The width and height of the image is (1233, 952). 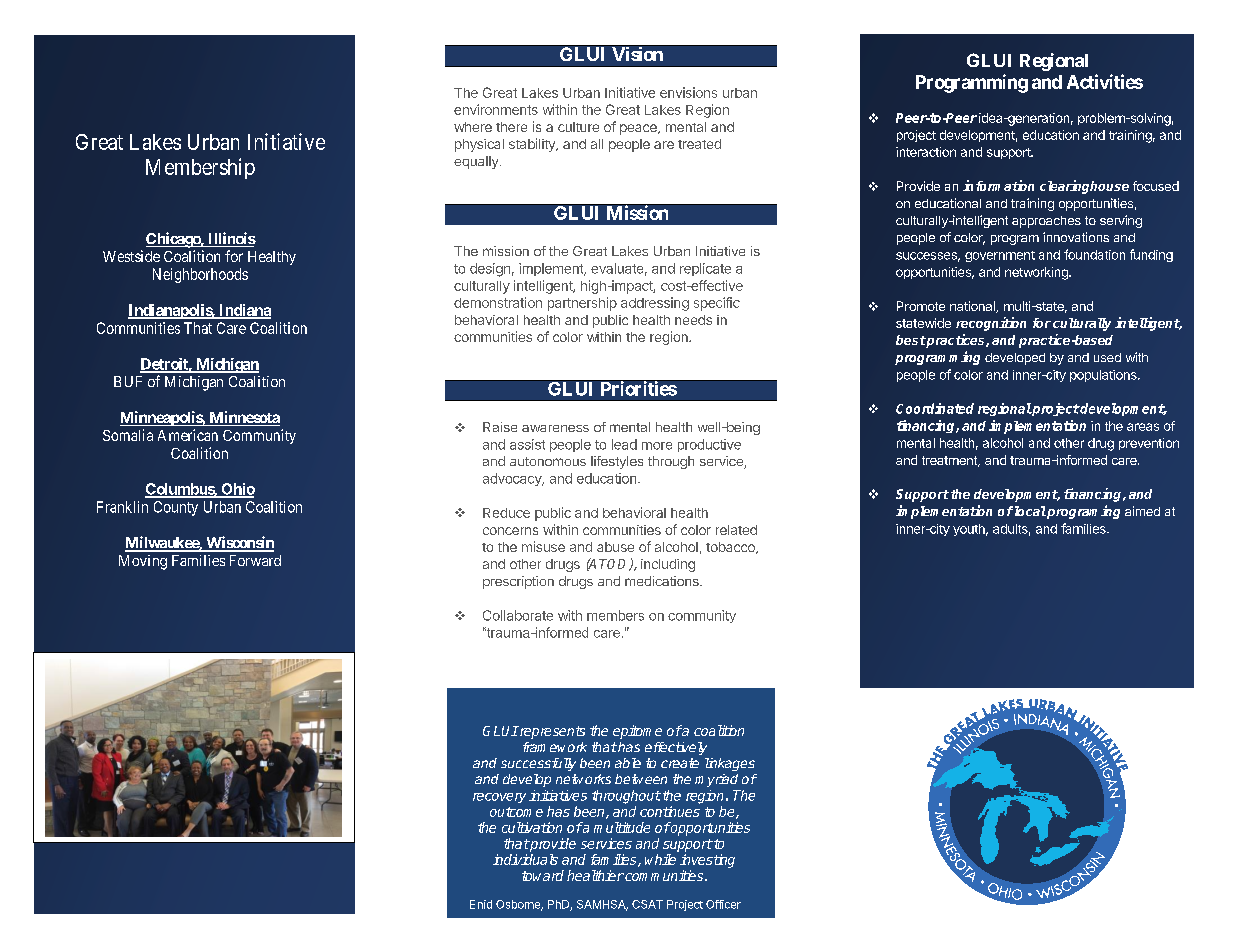 What do you see at coordinates (481, 904) in the image?
I see `Enid` at bounding box center [481, 904].
